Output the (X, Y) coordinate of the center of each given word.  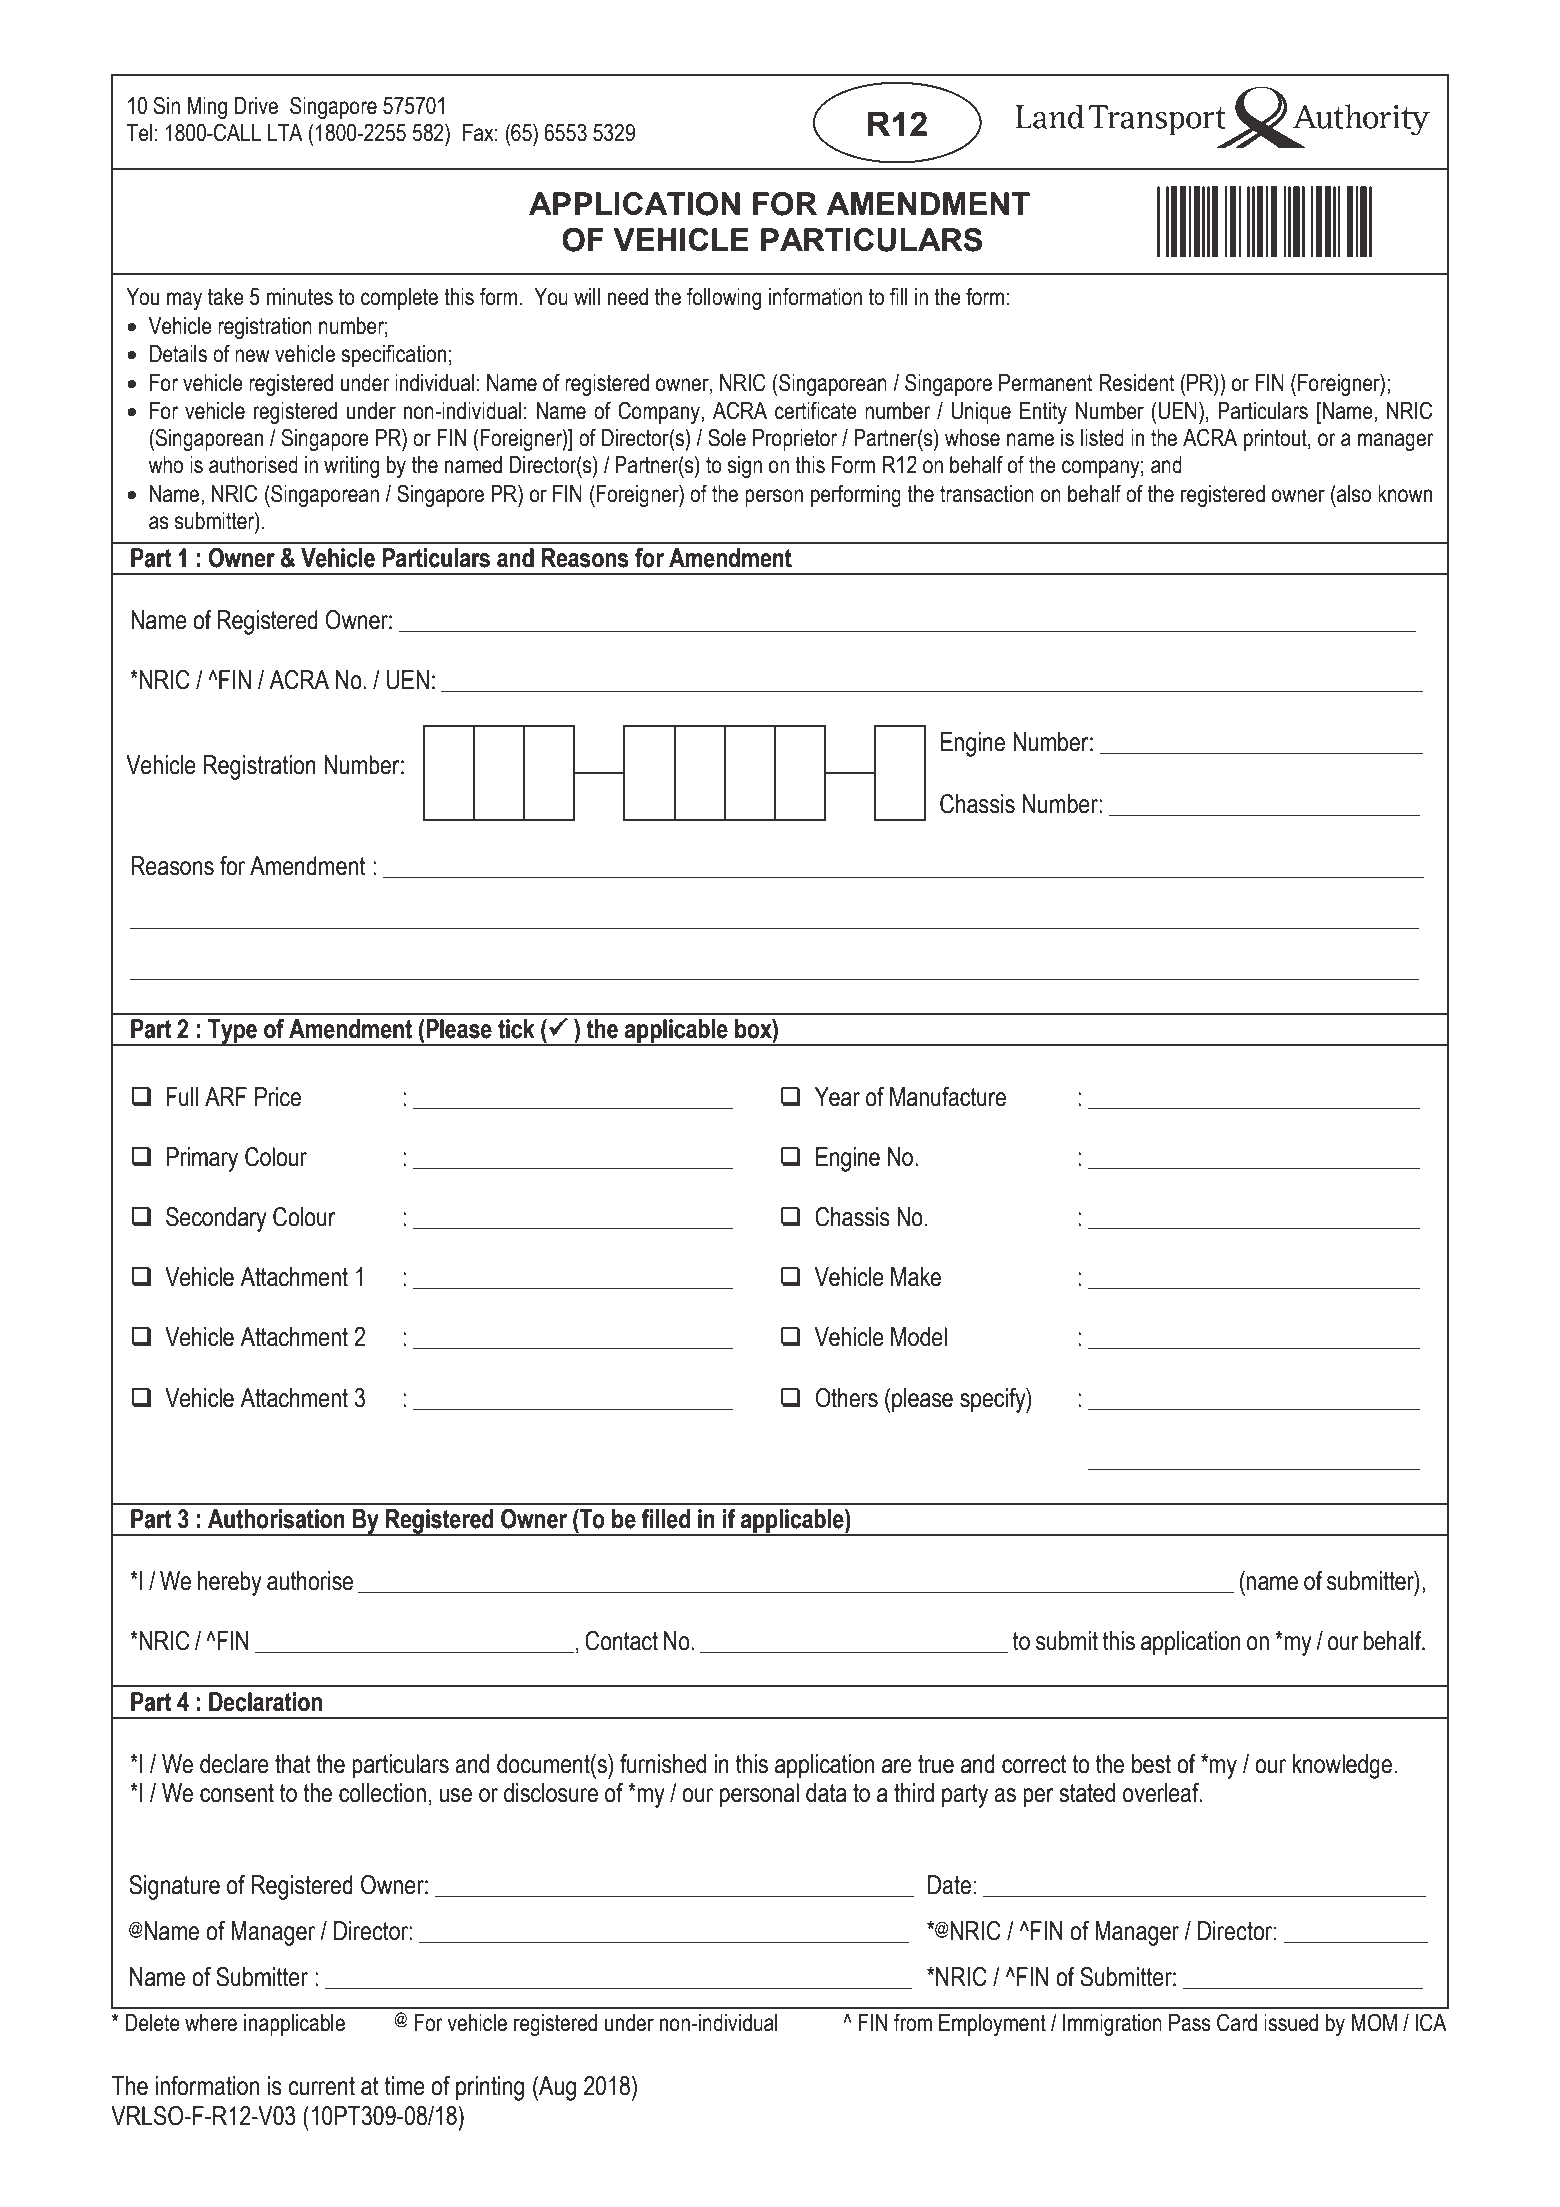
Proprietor (795, 440)
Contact (621, 1641)
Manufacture (948, 1097)
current (321, 2086)
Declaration (265, 1702)
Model (919, 1337)
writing (351, 467)
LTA (285, 132)
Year (837, 1097)
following (724, 298)
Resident (1137, 383)
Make (916, 1277)
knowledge (1342, 1766)
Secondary (216, 1219)
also (1353, 493)
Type (232, 1032)
